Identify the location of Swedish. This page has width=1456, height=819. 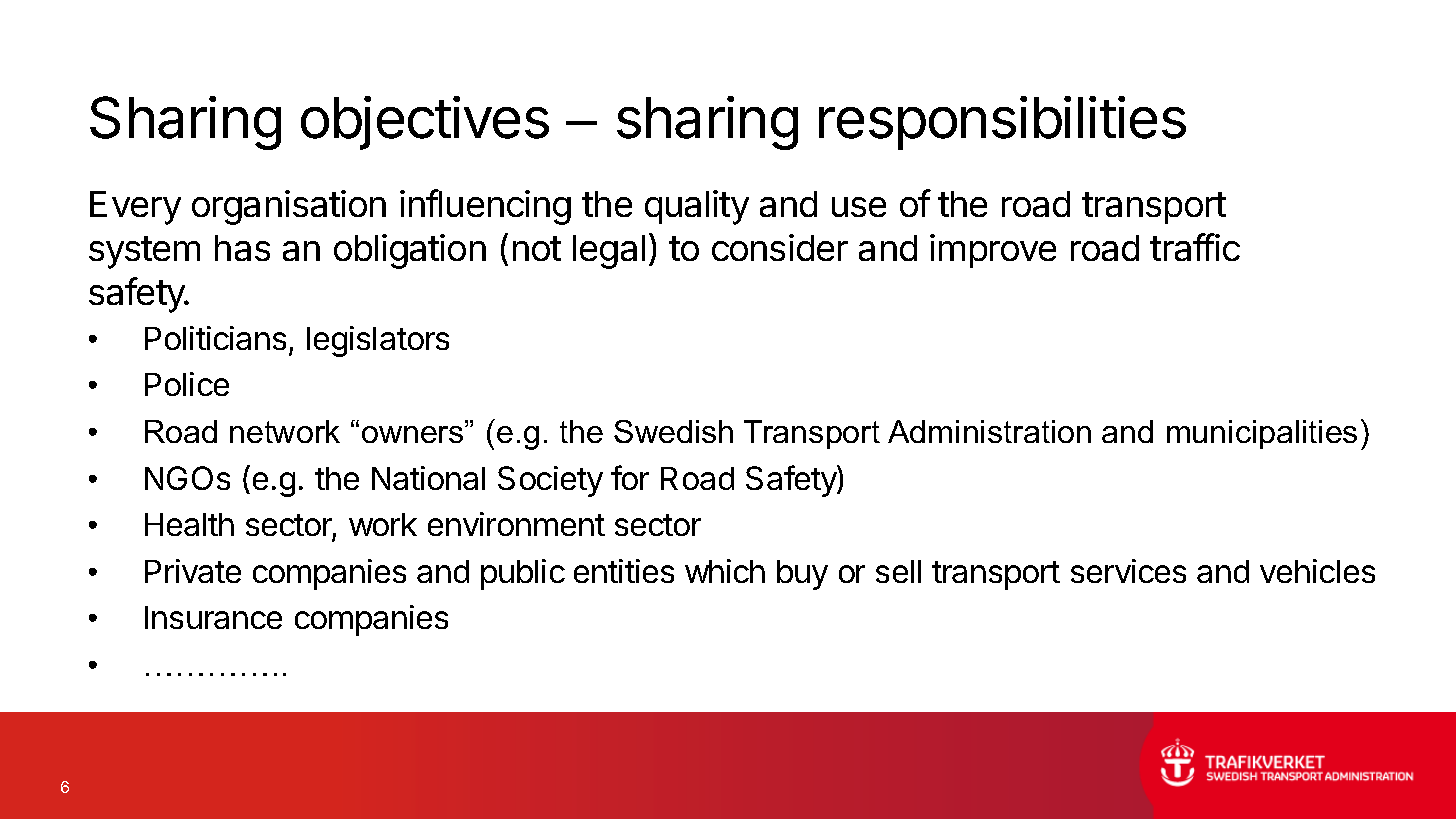
(673, 431).
